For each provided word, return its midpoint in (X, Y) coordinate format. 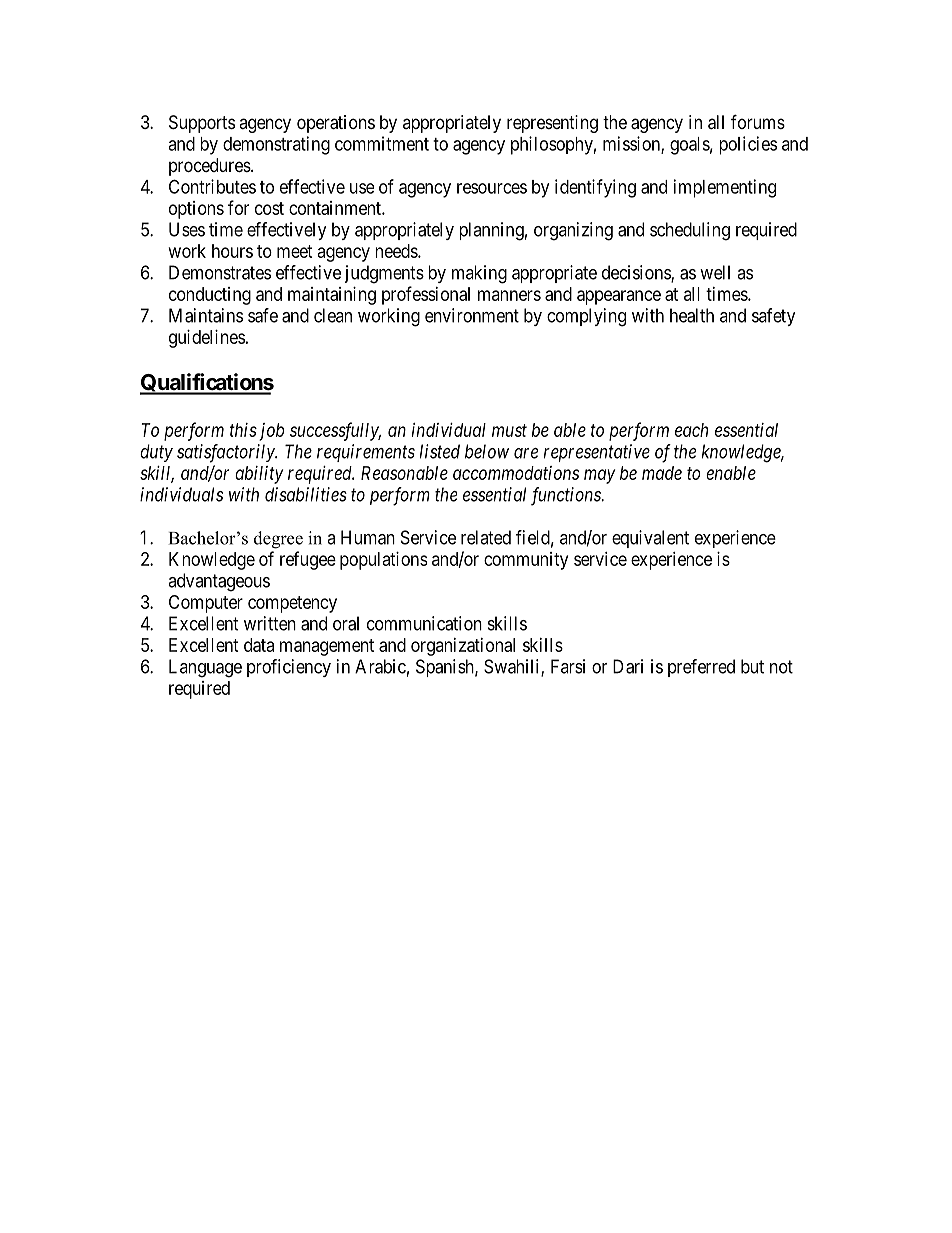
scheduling (690, 231)
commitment (382, 143)
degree (278, 540)
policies (748, 145)
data (259, 645)
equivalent (650, 539)
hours (232, 251)
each (691, 430)
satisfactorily (227, 453)
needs (397, 251)
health (692, 315)
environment (472, 315)
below (487, 451)
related (486, 537)
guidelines (207, 339)
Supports (202, 124)
